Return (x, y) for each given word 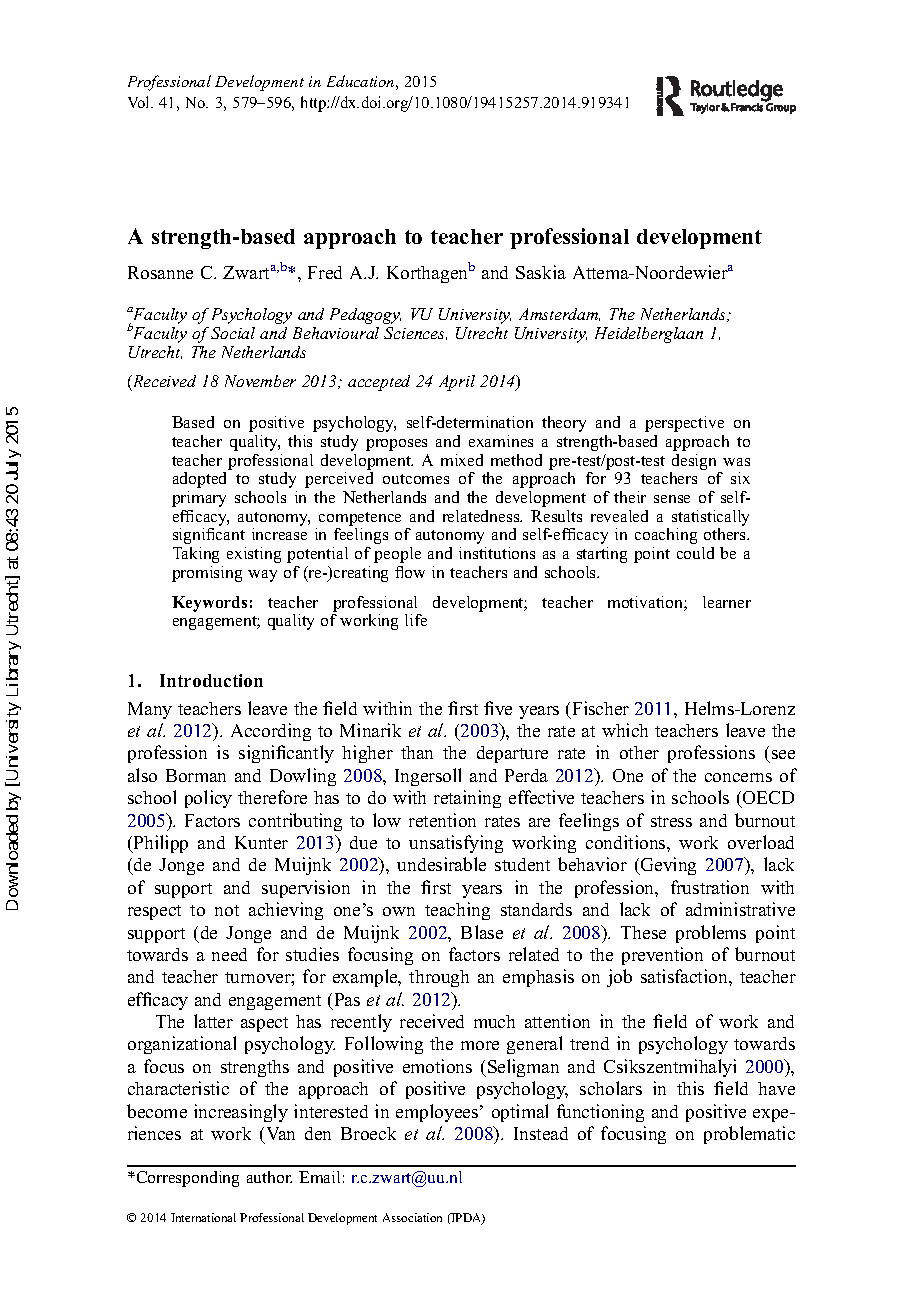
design (694, 462)
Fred (325, 272)
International (203, 1217)
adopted (199, 480)
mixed (462, 460)
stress (671, 821)
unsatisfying (456, 844)
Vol (140, 102)
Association (412, 1217)
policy (208, 799)
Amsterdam (559, 314)
